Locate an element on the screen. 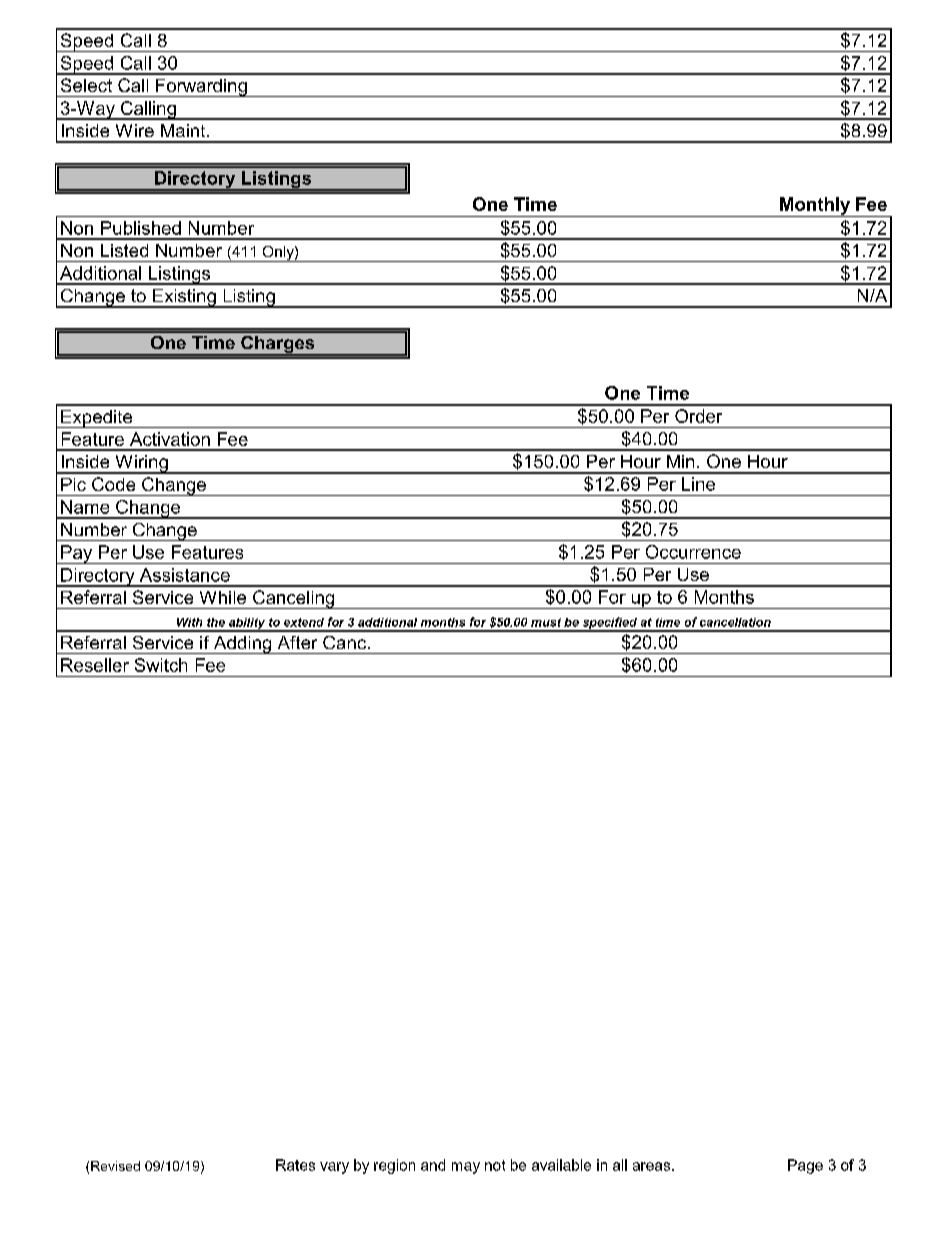 This screenshot has height=1233, width=952. Activation is located at coordinates (170, 439).
